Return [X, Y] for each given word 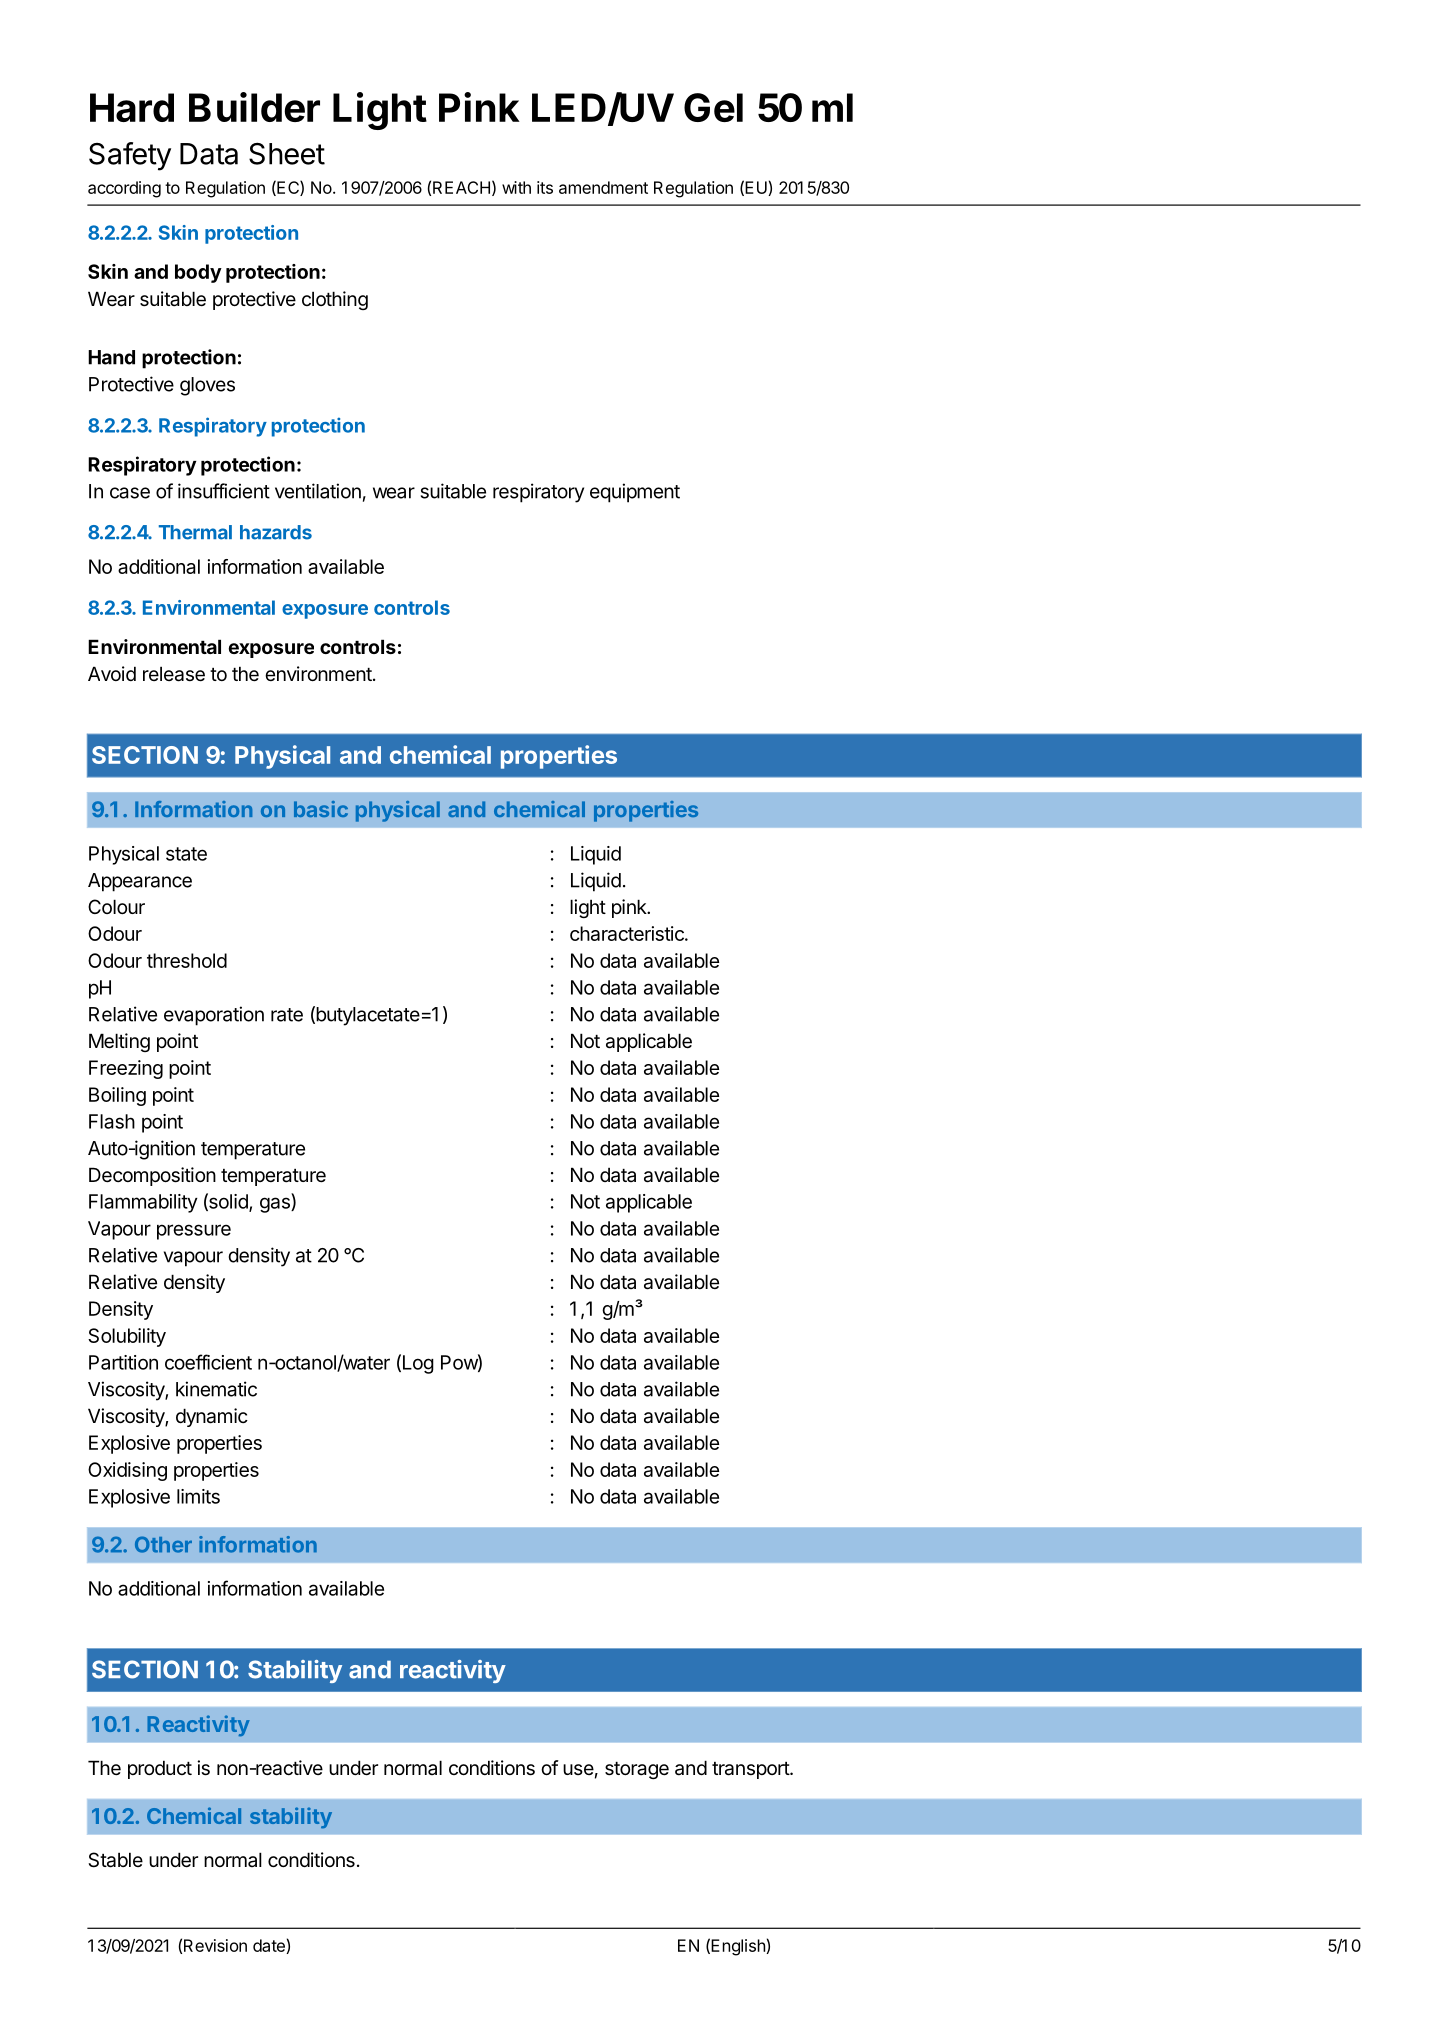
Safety [130, 156]
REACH [461, 187]
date [270, 1946]
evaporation [214, 1016]
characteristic [628, 933]
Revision [215, 1945]
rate [287, 1015]
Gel [713, 107]
